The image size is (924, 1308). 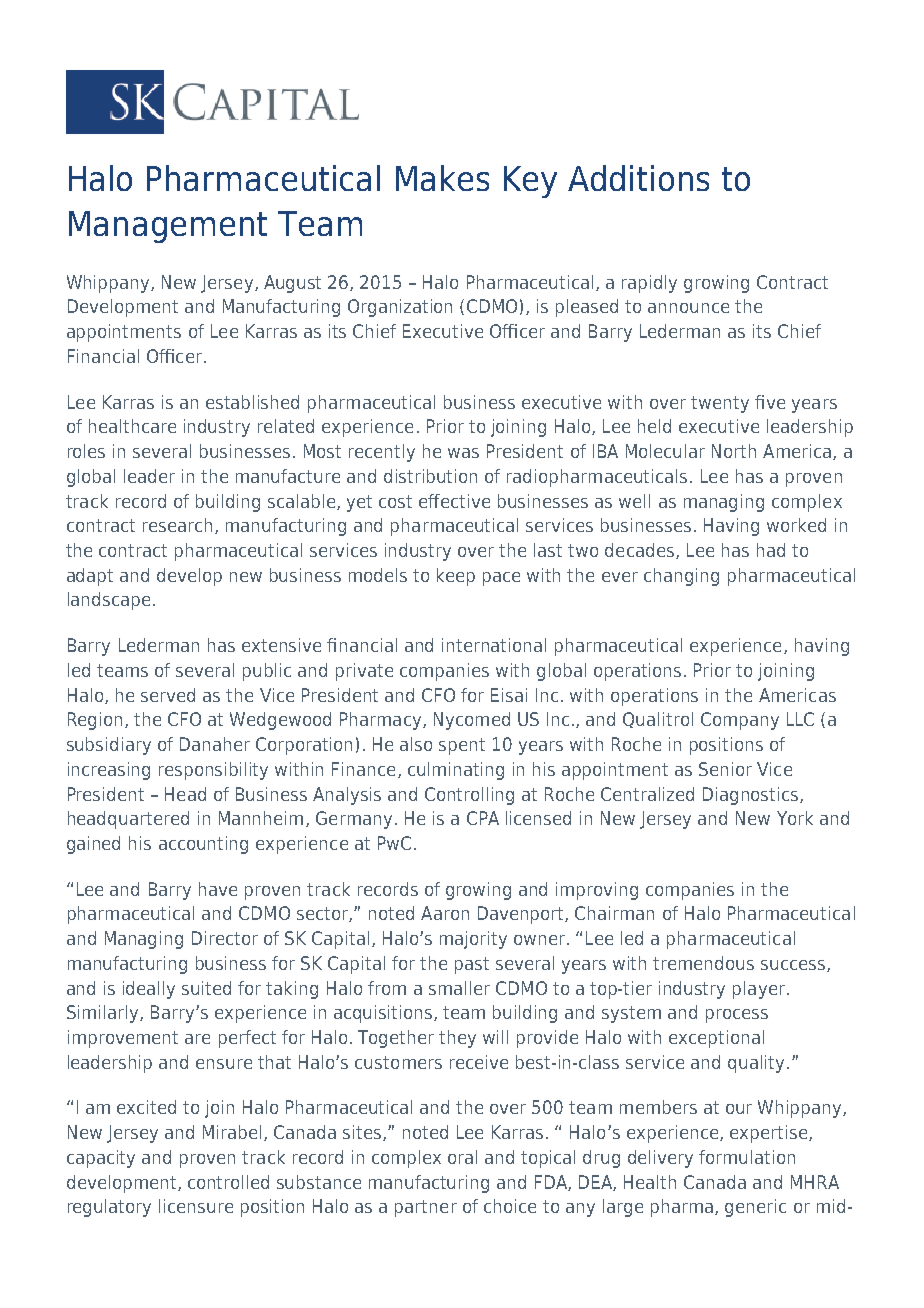 I want to click on tremendous, so click(x=703, y=963).
